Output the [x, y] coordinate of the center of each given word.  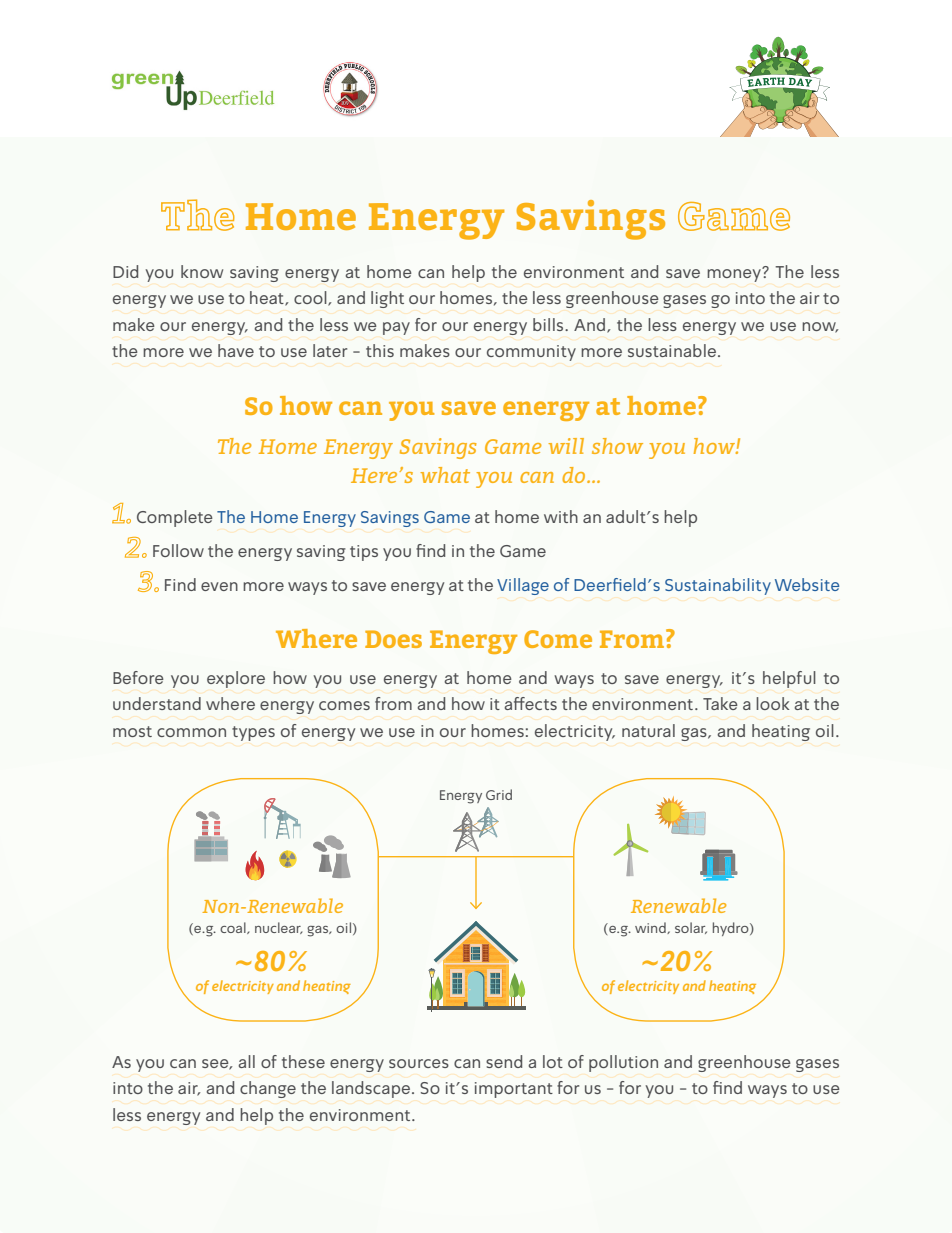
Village [523, 586]
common [191, 732]
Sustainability [718, 586]
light [387, 299]
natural [648, 730]
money [735, 274]
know [202, 271]
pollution [623, 1063]
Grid [499, 794]
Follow [178, 550]
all [246, 1061]
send [504, 1061]
